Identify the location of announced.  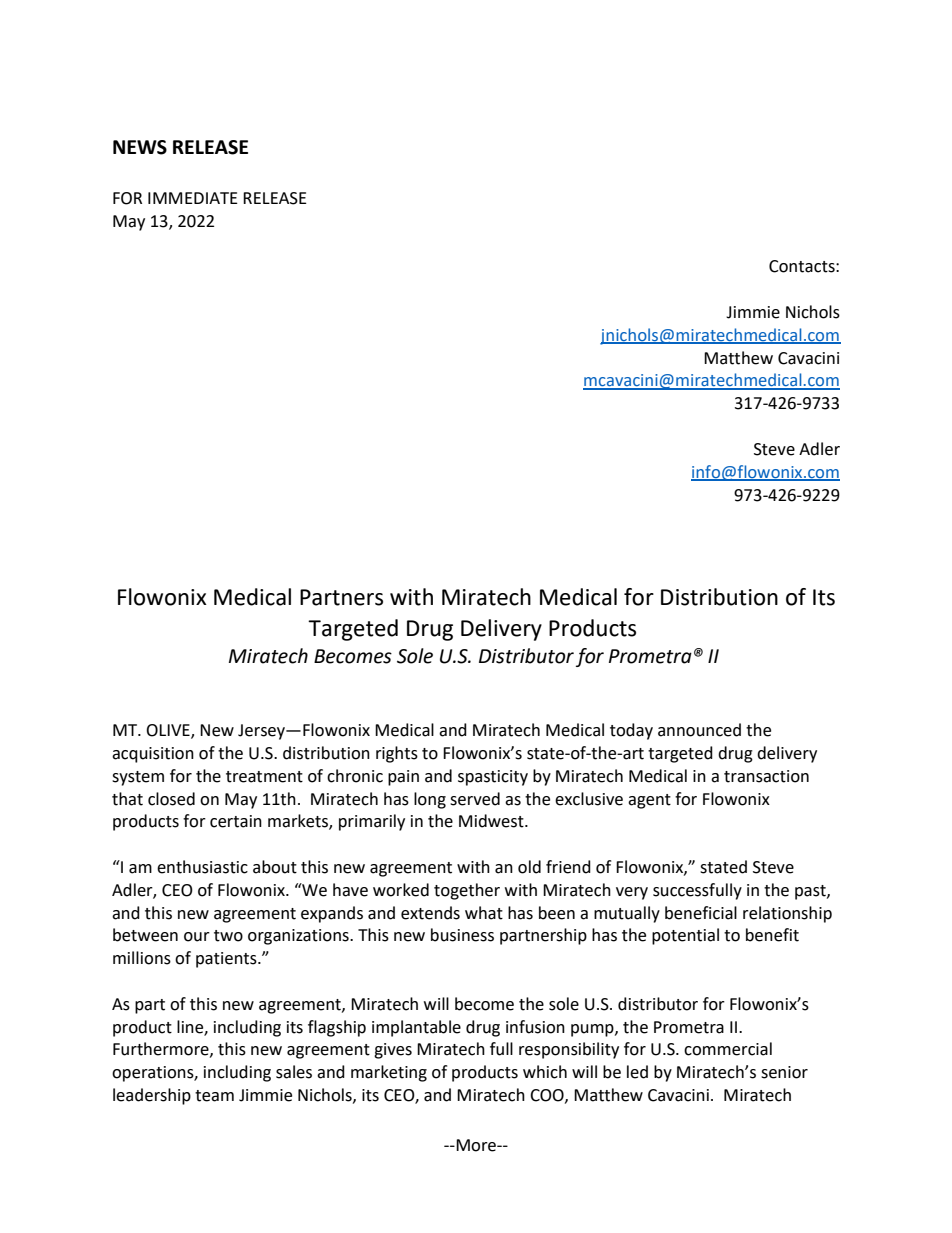
(699, 730).
